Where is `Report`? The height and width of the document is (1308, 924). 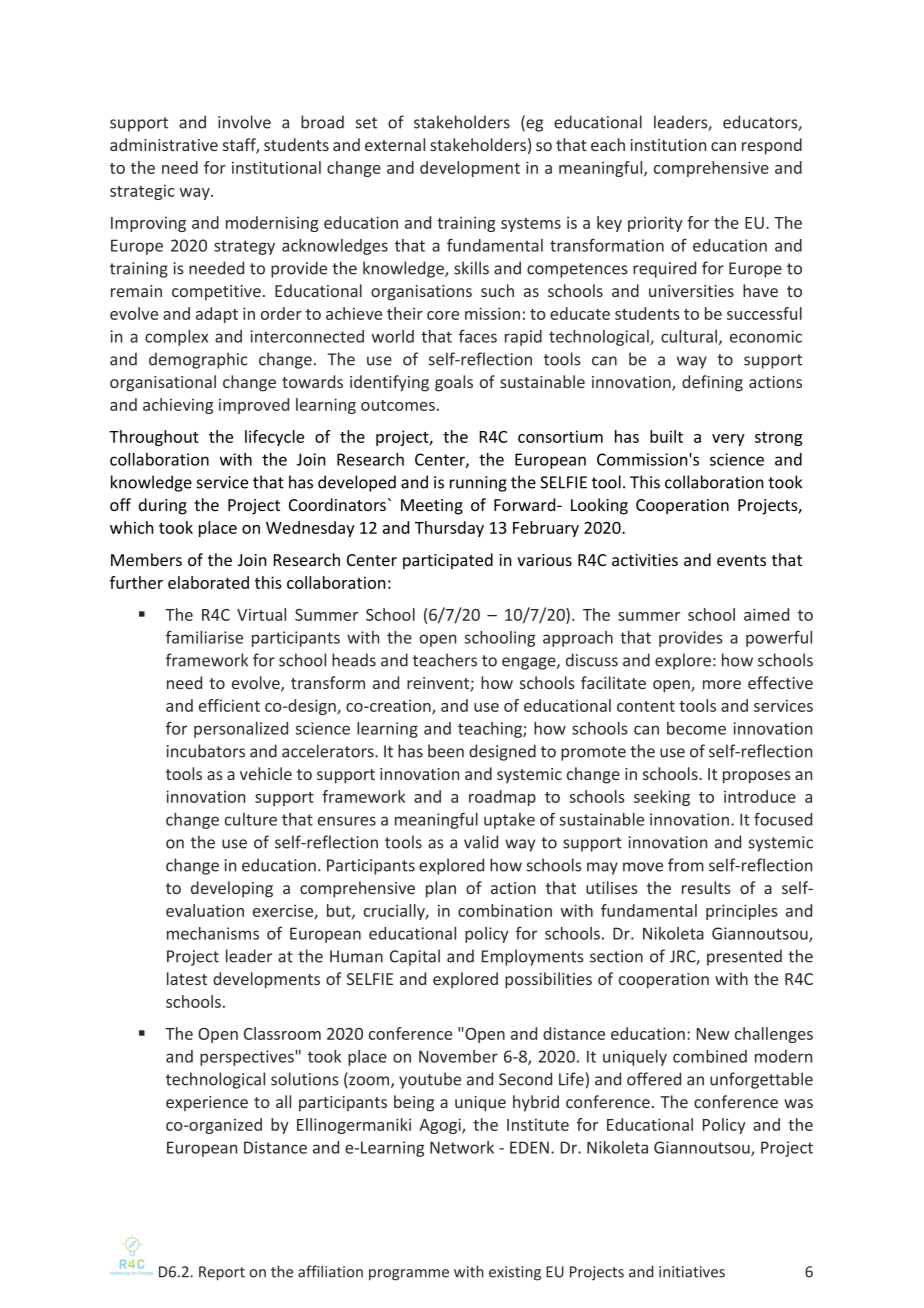
Report is located at coordinates (222, 1273).
